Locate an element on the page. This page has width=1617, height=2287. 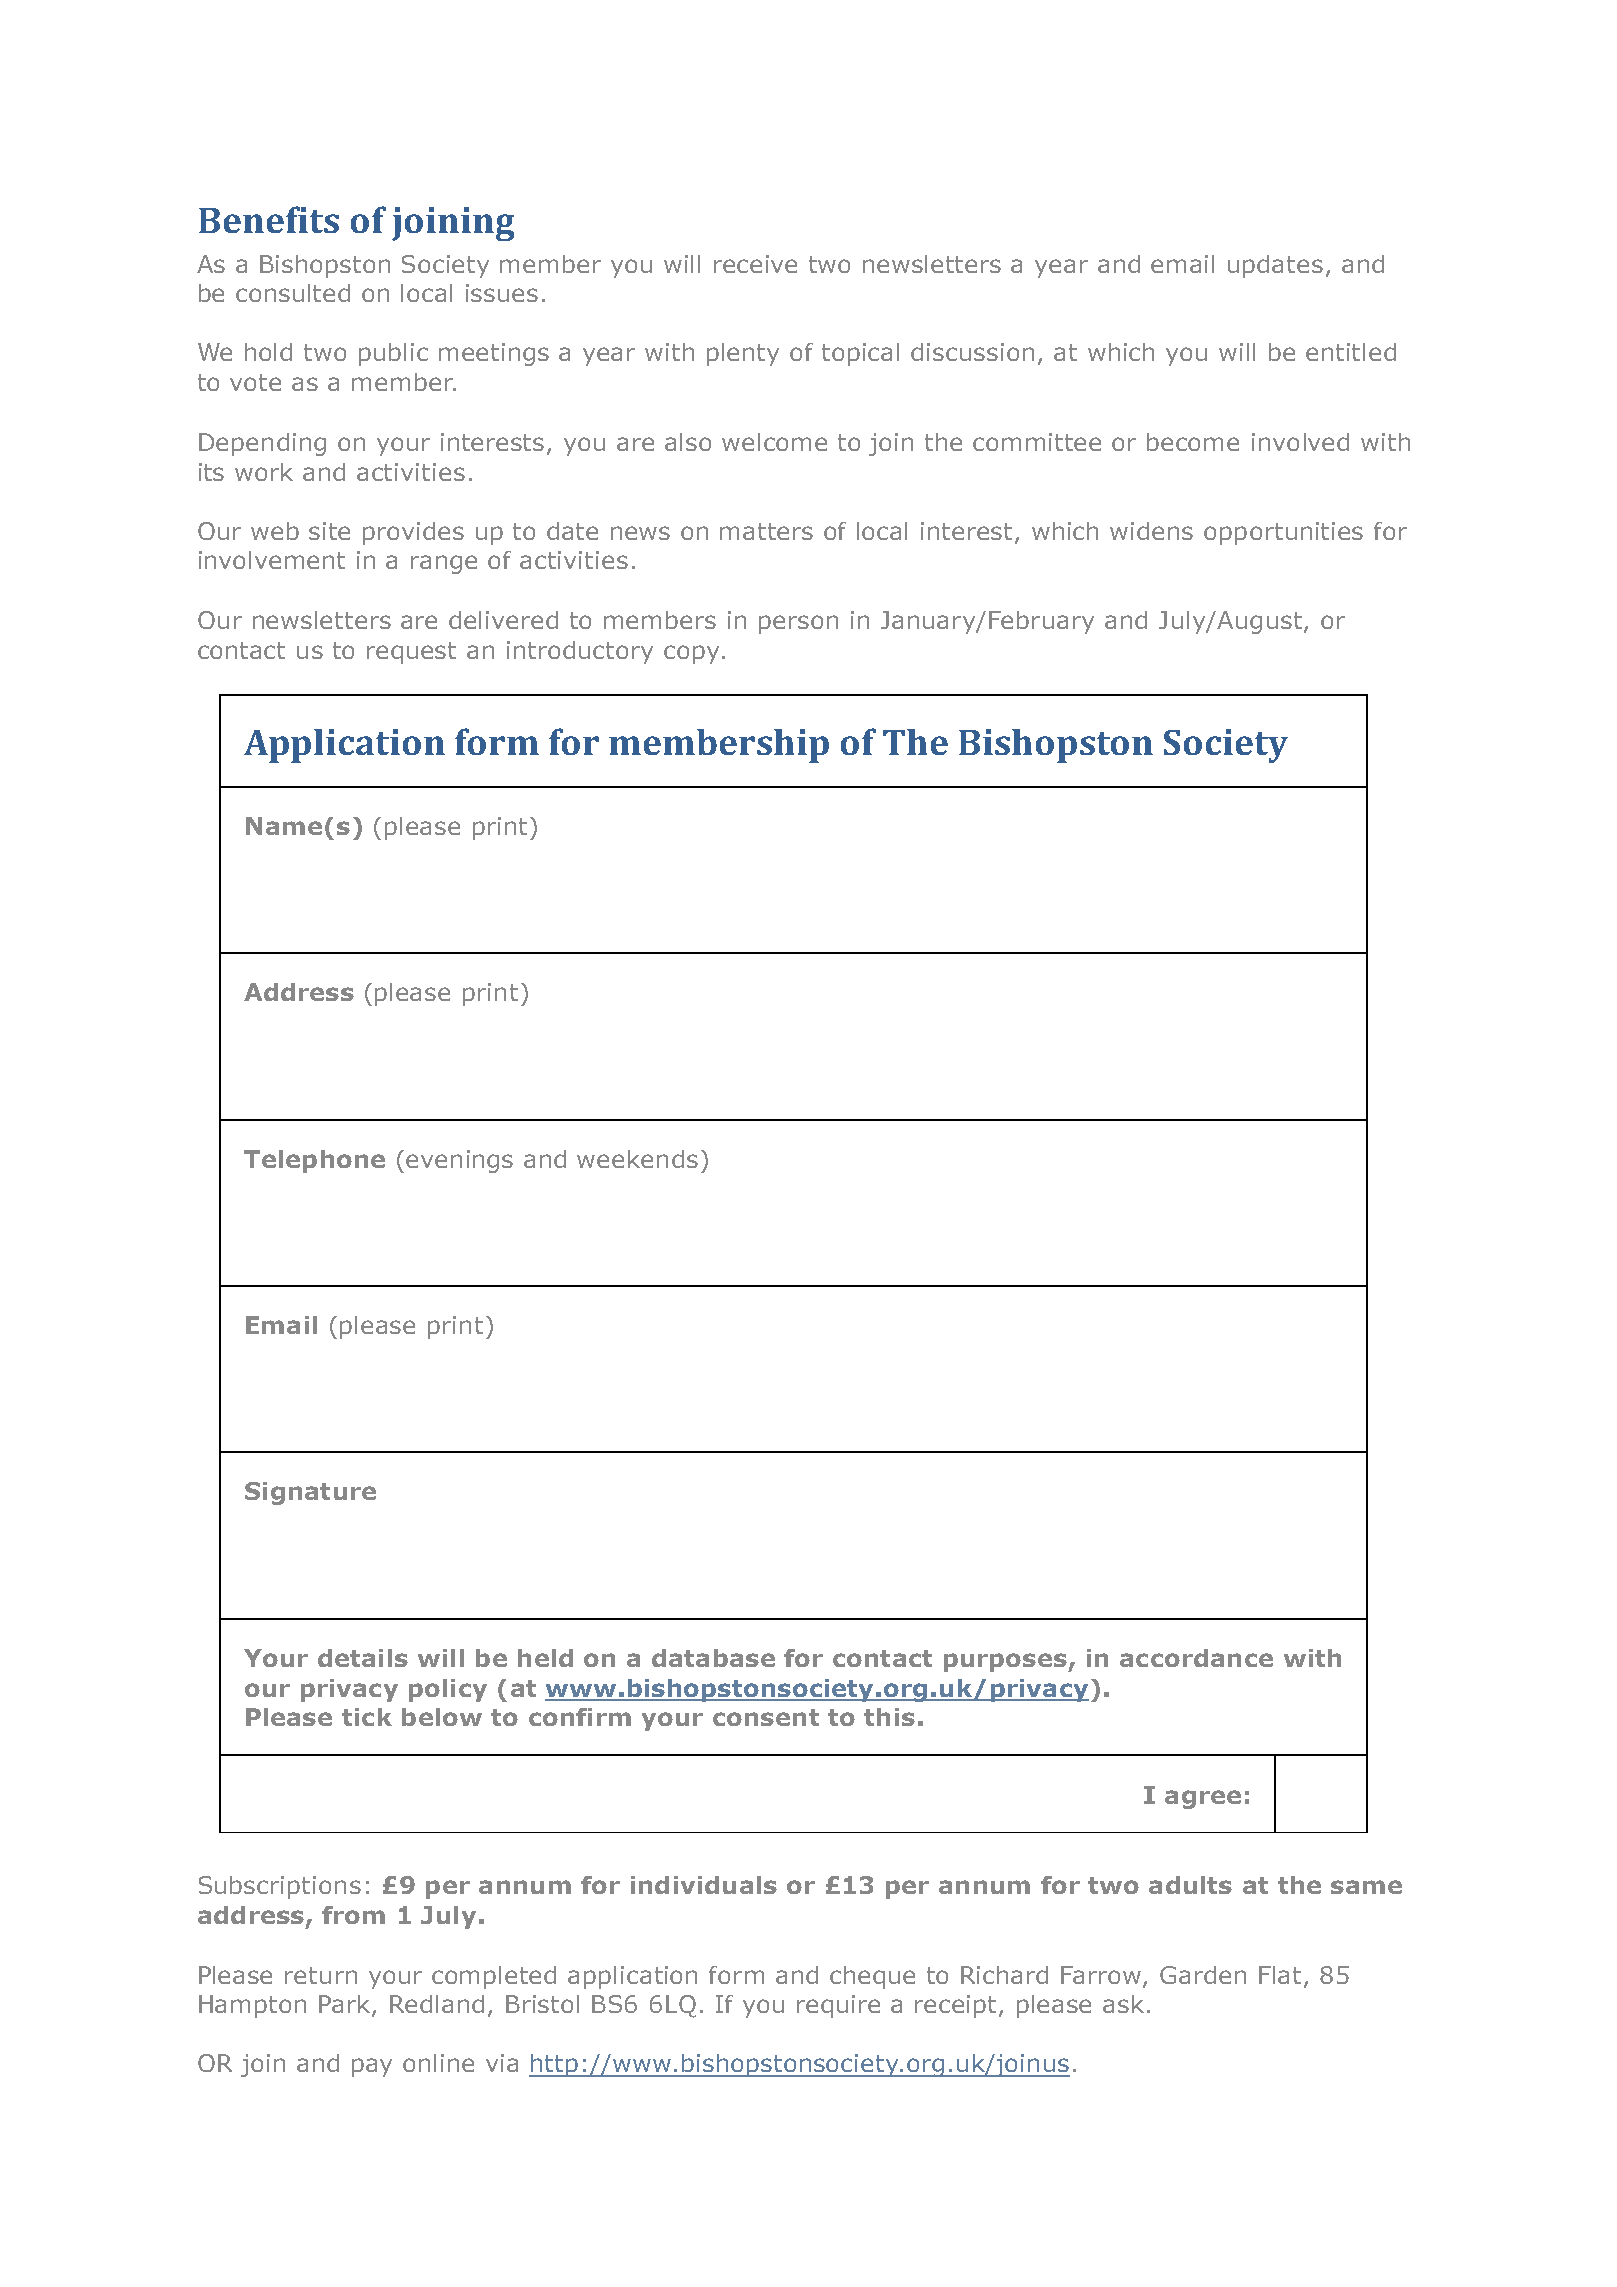
accordance is located at coordinates (1196, 1658).
